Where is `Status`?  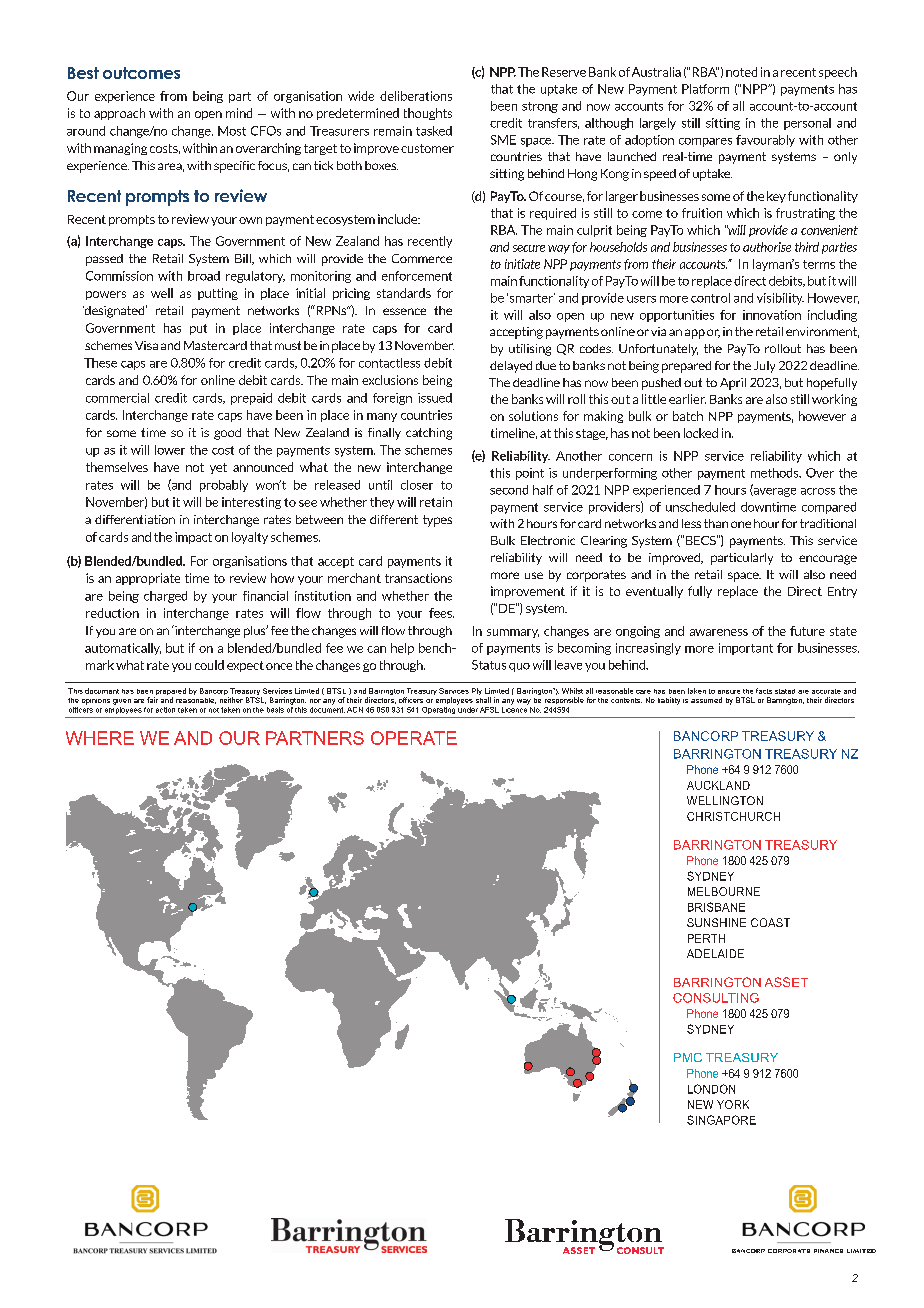
Status is located at coordinates (489, 665).
